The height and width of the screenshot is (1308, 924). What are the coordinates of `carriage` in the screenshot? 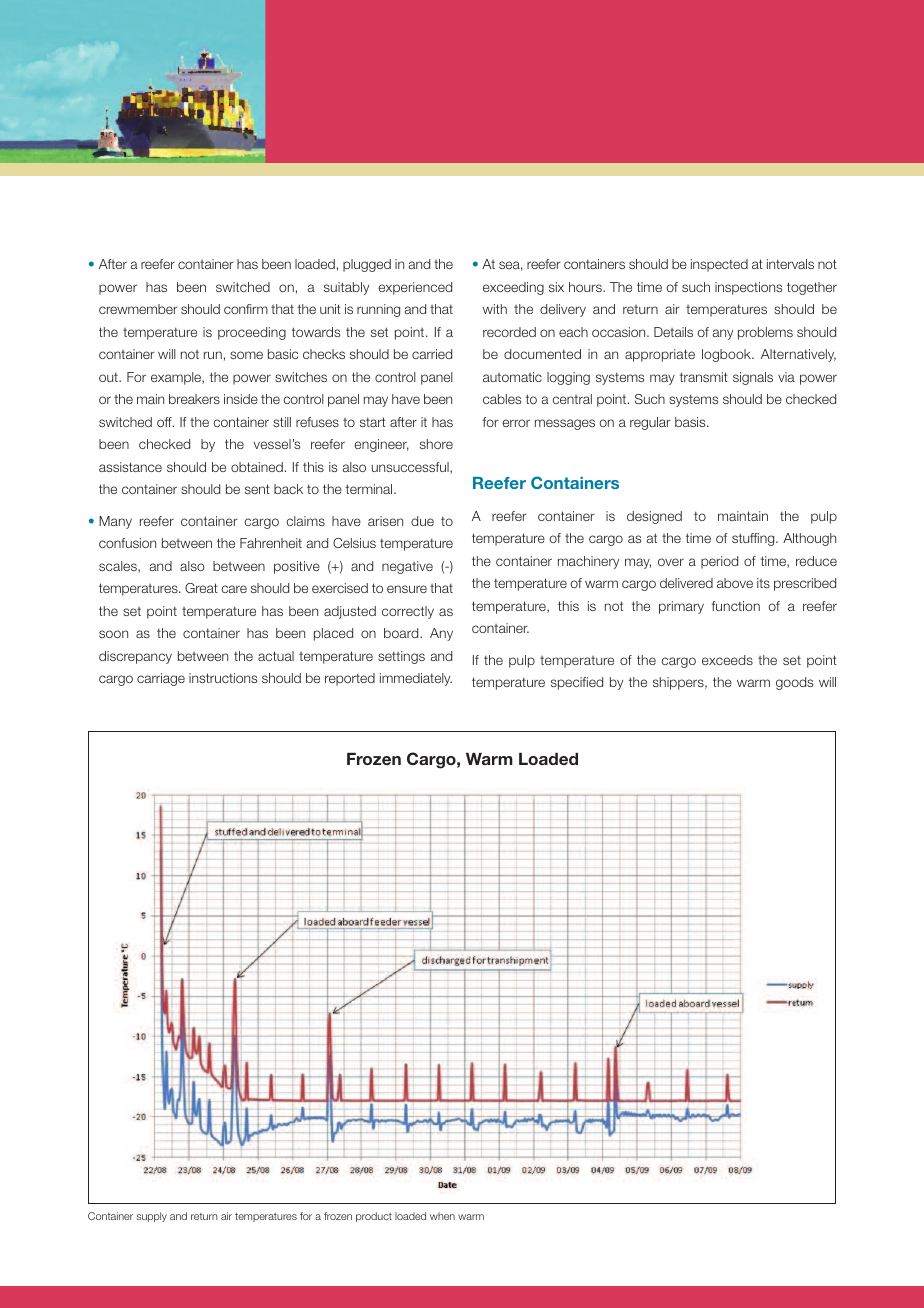 It's located at (161, 679).
